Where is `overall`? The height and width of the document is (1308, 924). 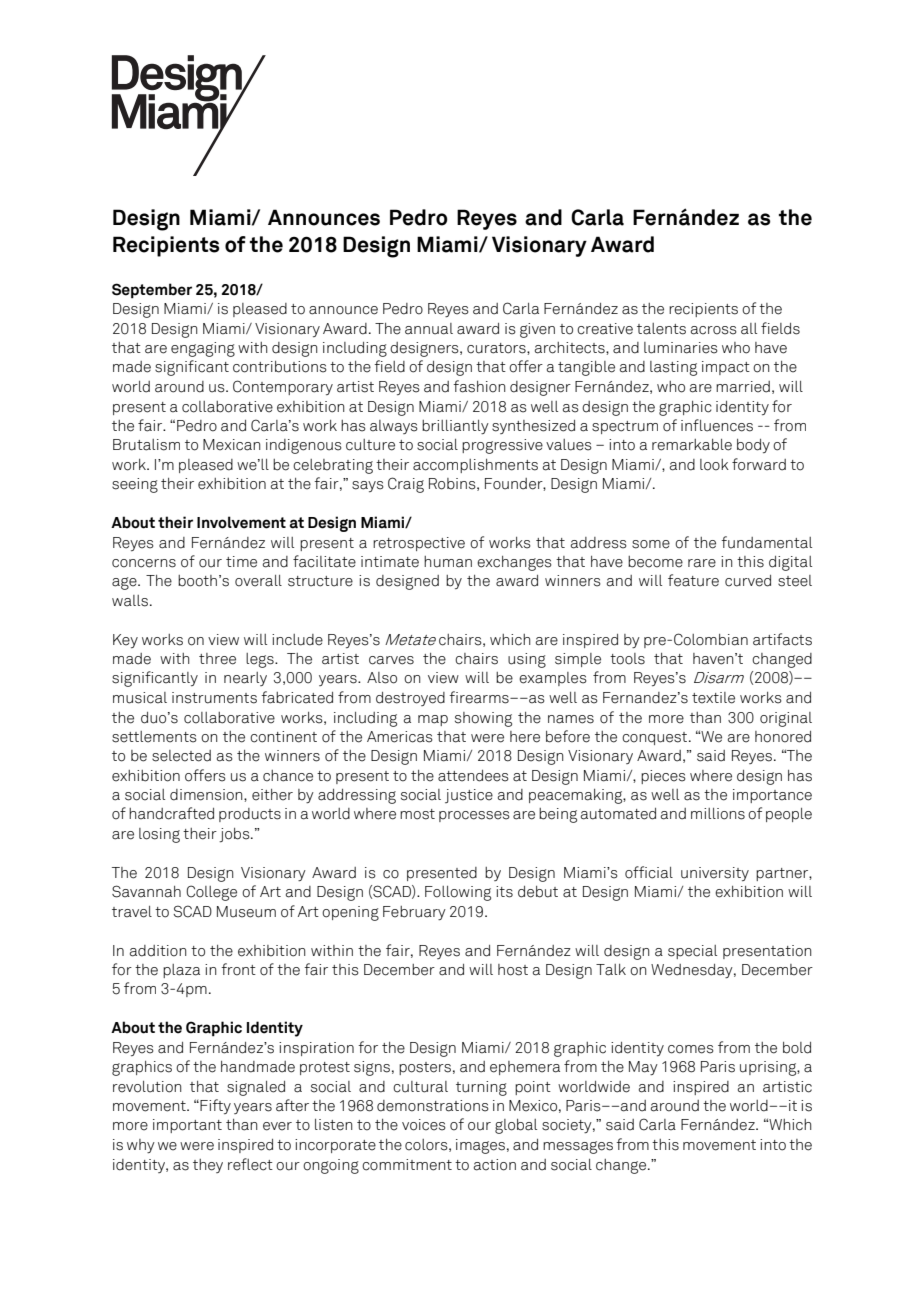
overall is located at coordinates (258, 581).
